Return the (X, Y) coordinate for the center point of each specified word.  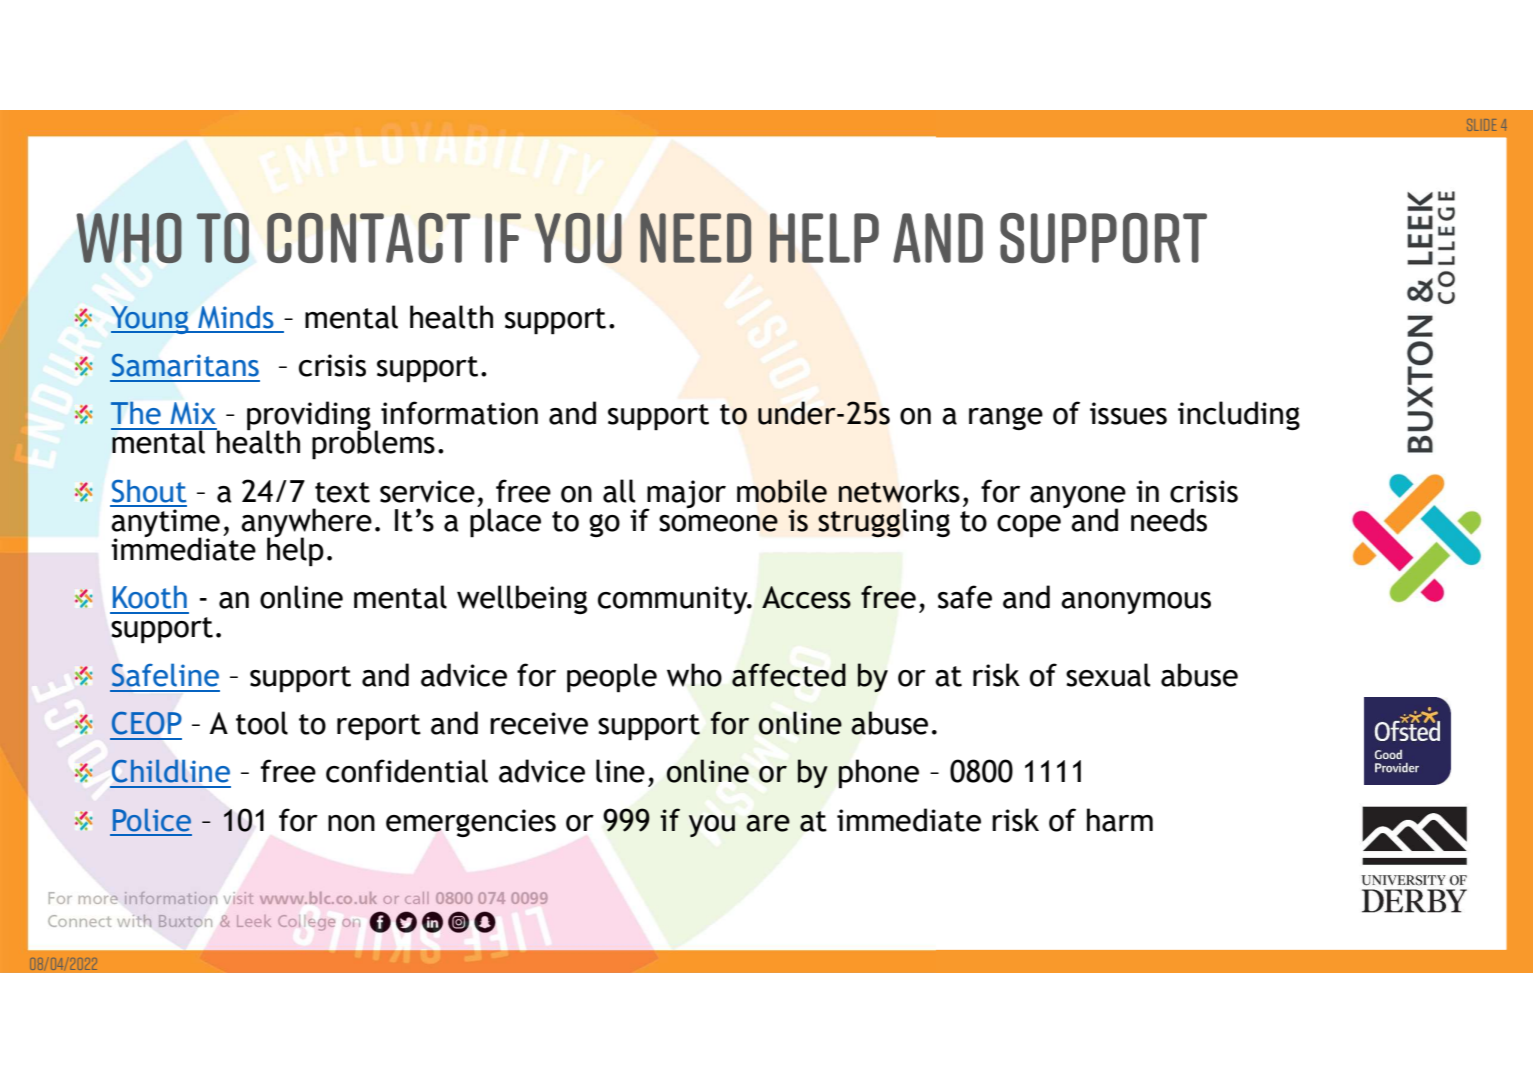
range (1006, 418)
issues (1128, 413)
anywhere (306, 524)
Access (806, 597)
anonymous (1136, 603)
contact (369, 238)
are (768, 823)
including (1239, 415)
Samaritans (185, 365)
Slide (1481, 125)
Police (152, 820)
